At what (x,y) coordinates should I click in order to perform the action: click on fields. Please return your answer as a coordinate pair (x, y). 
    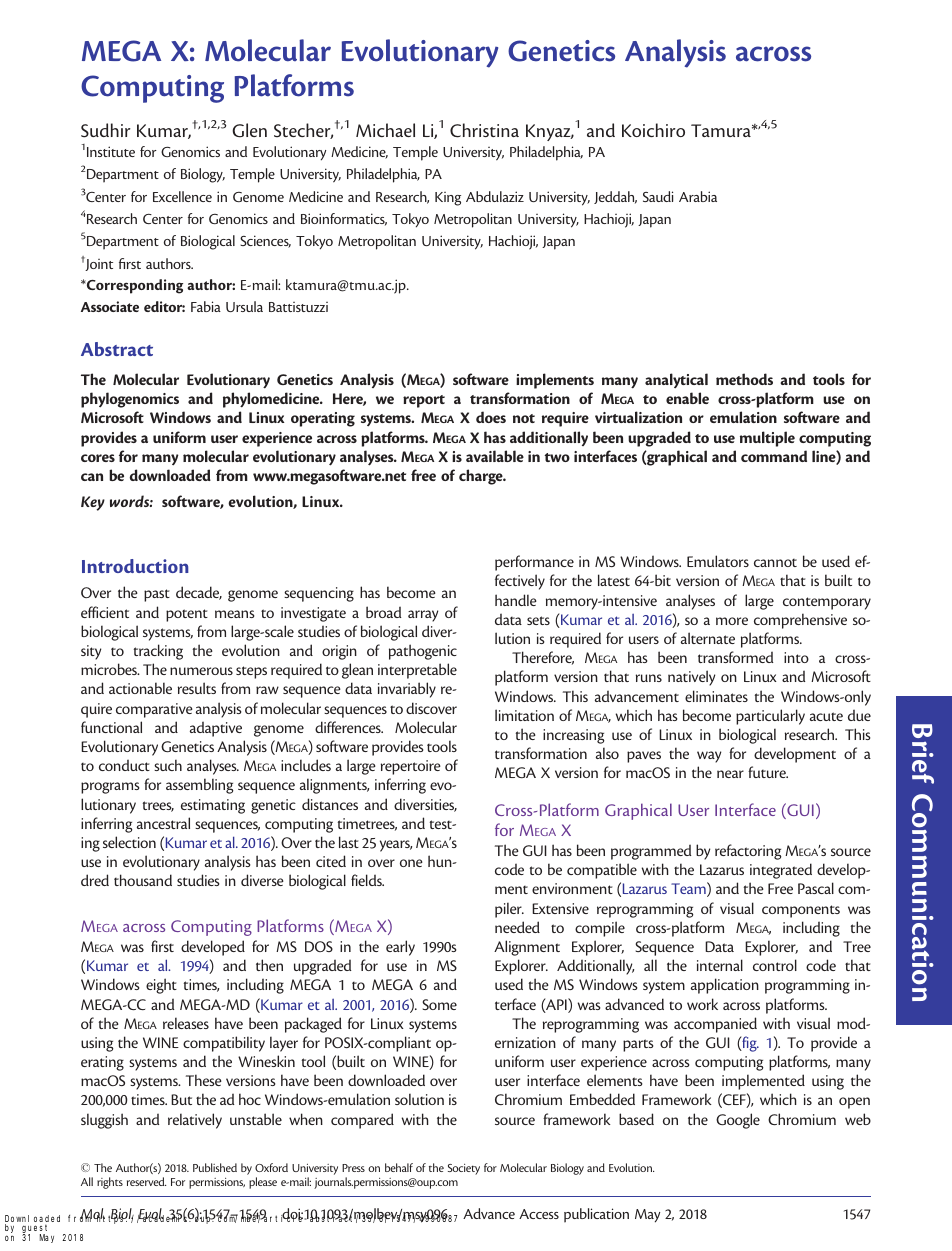
    Looking at the image, I should click on (367, 880).
